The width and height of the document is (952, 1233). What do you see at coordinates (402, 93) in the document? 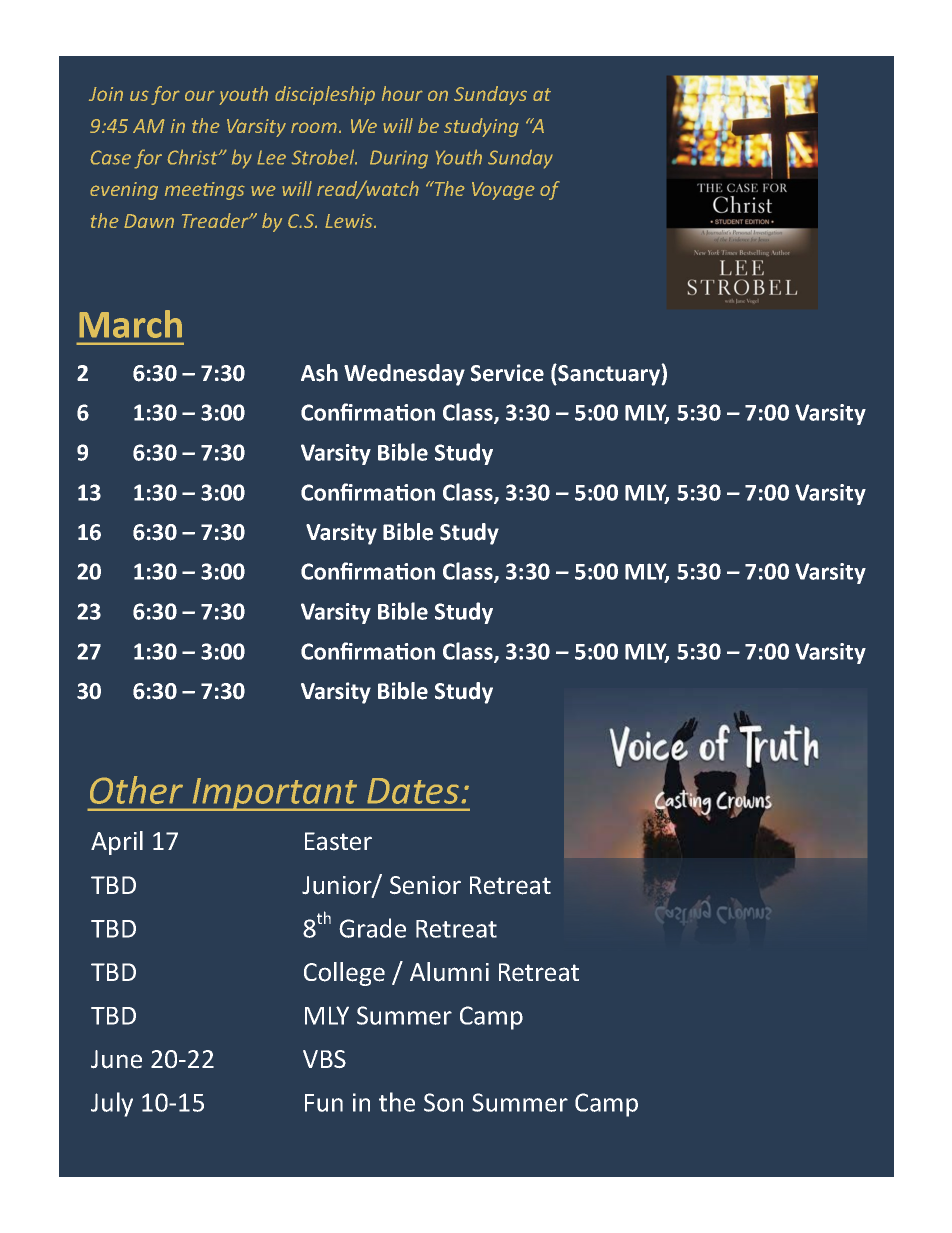
I see `hour` at bounding box center [402, 93].
